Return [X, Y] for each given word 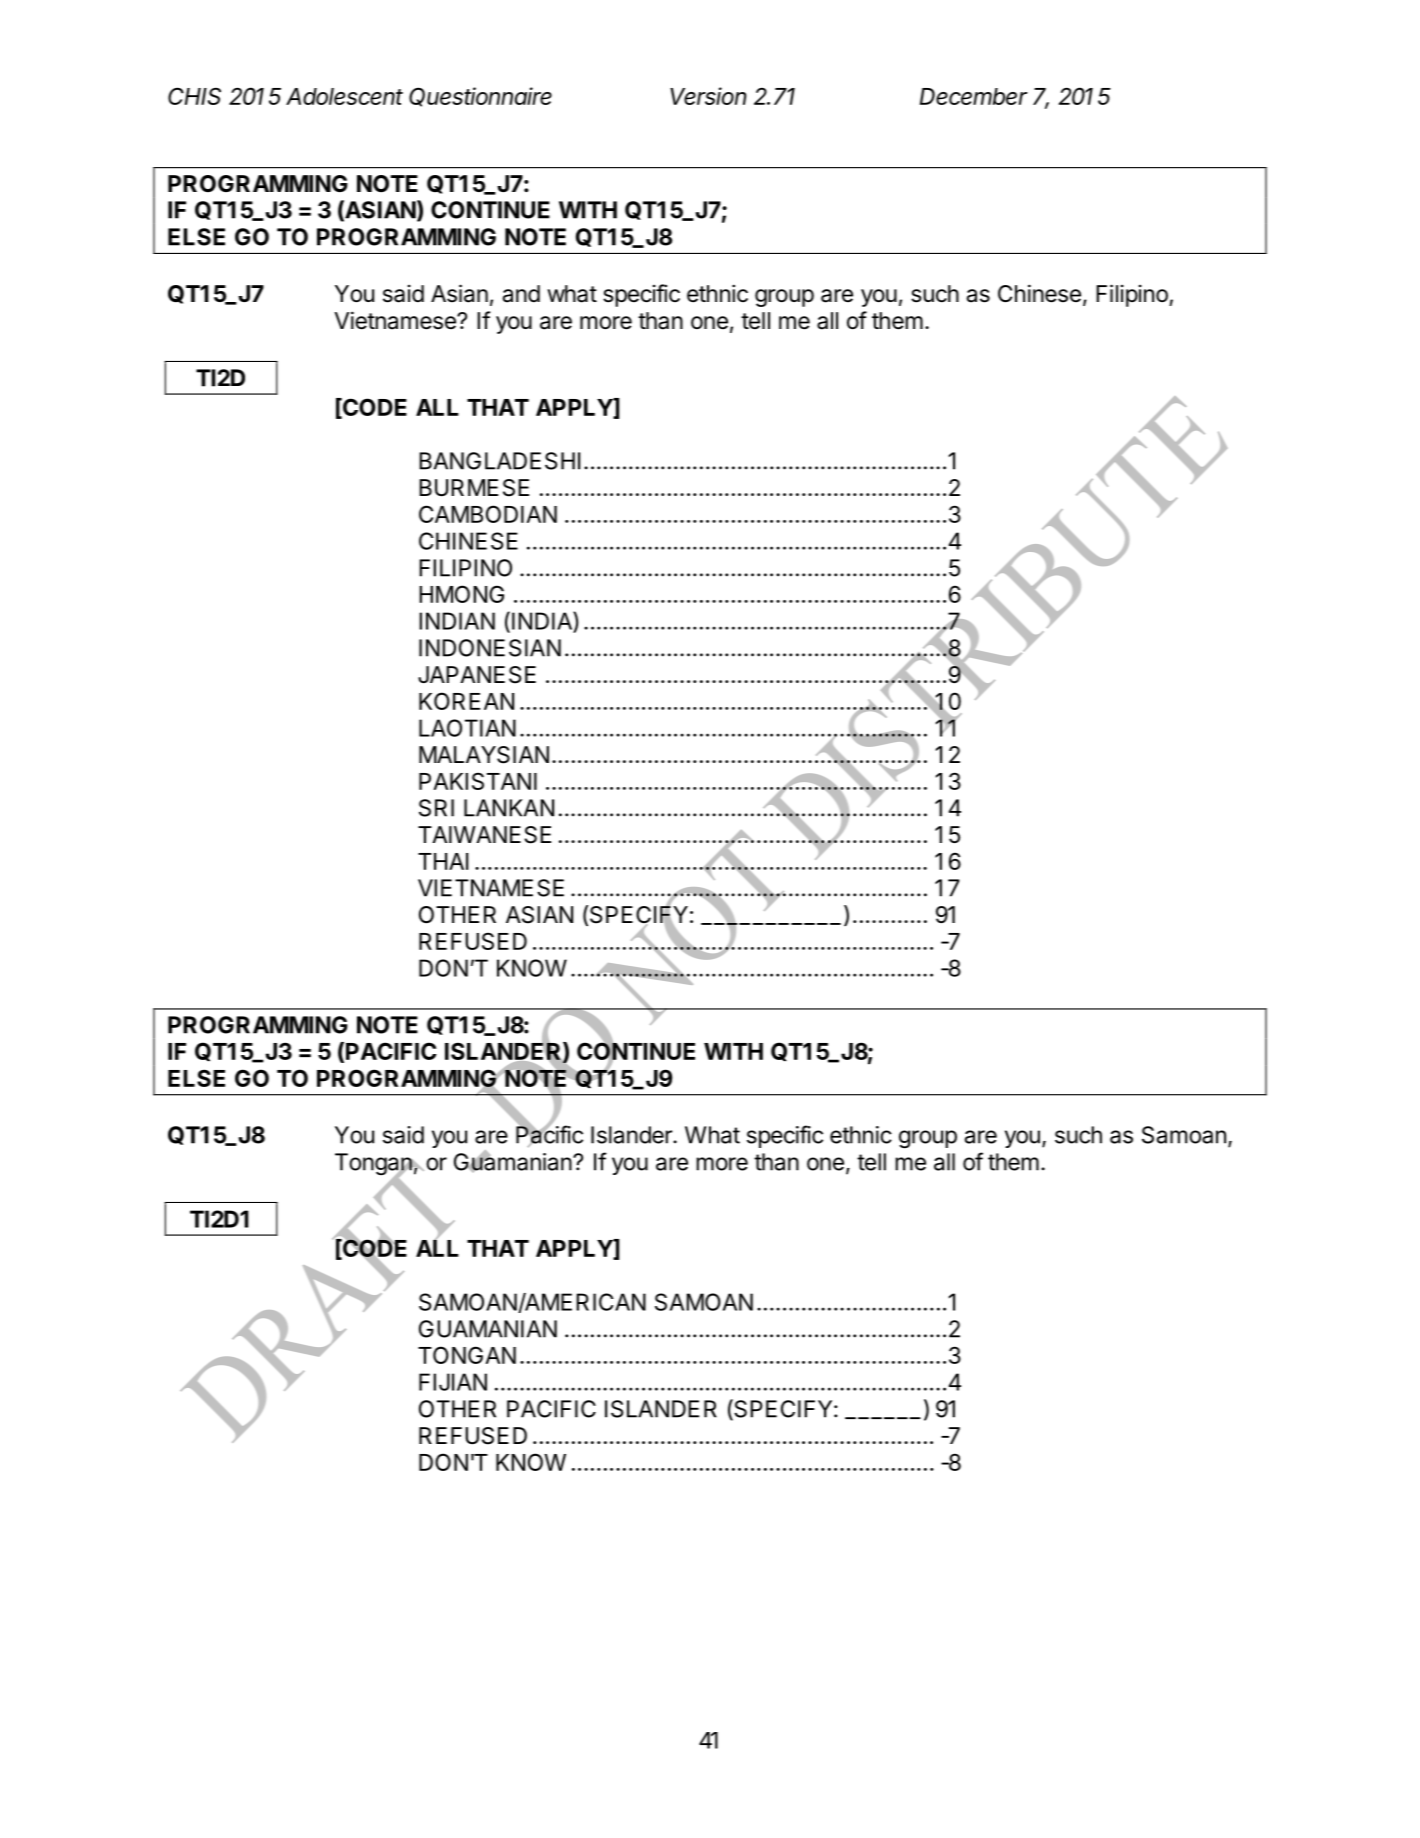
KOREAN [466, 701]
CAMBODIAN [488, 514]
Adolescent [344, 96]
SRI [436, 808]
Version [708, 96]
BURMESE [474, 488]
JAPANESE [477, 675]
